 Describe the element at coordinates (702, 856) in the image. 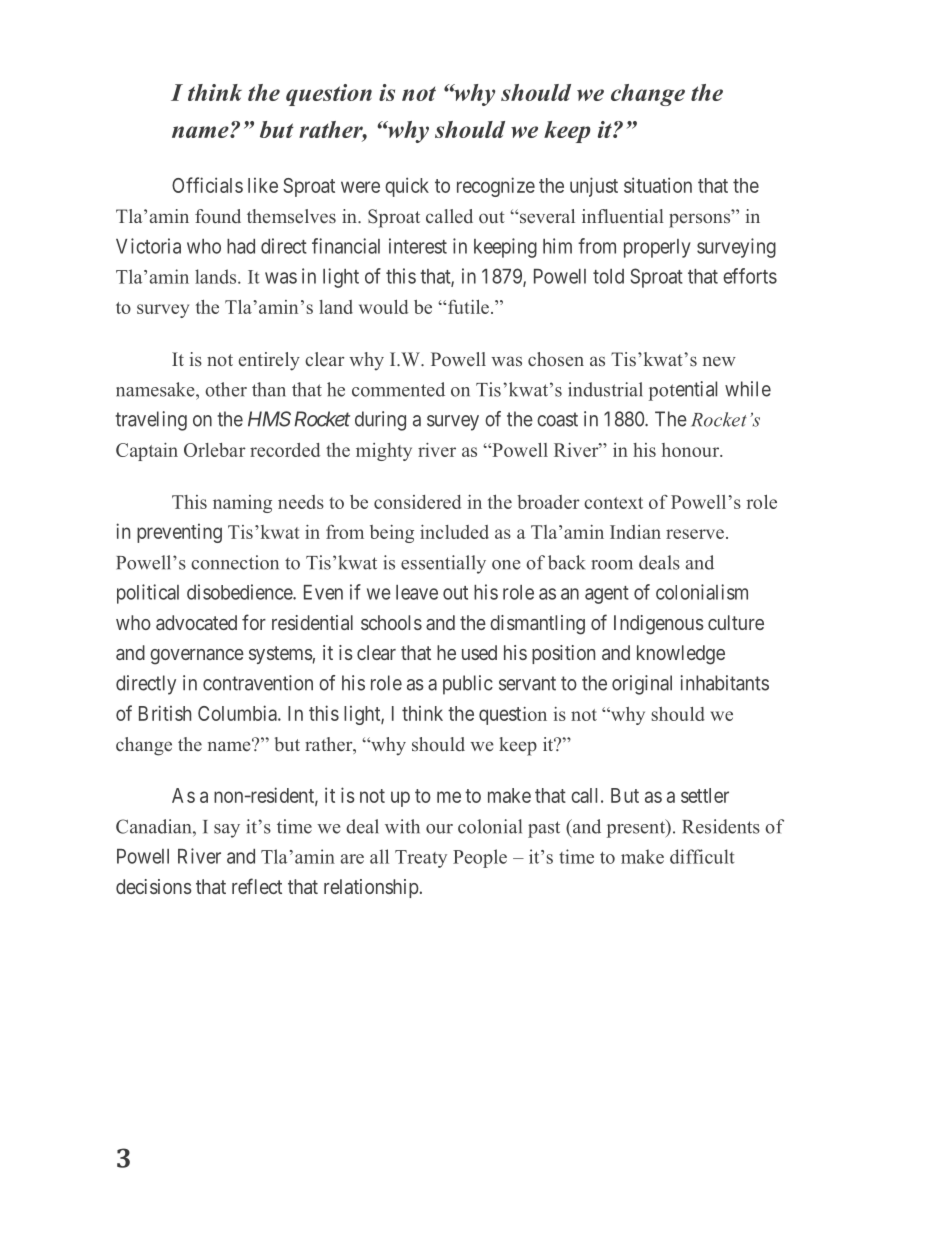

I see `difficult` at that location.
